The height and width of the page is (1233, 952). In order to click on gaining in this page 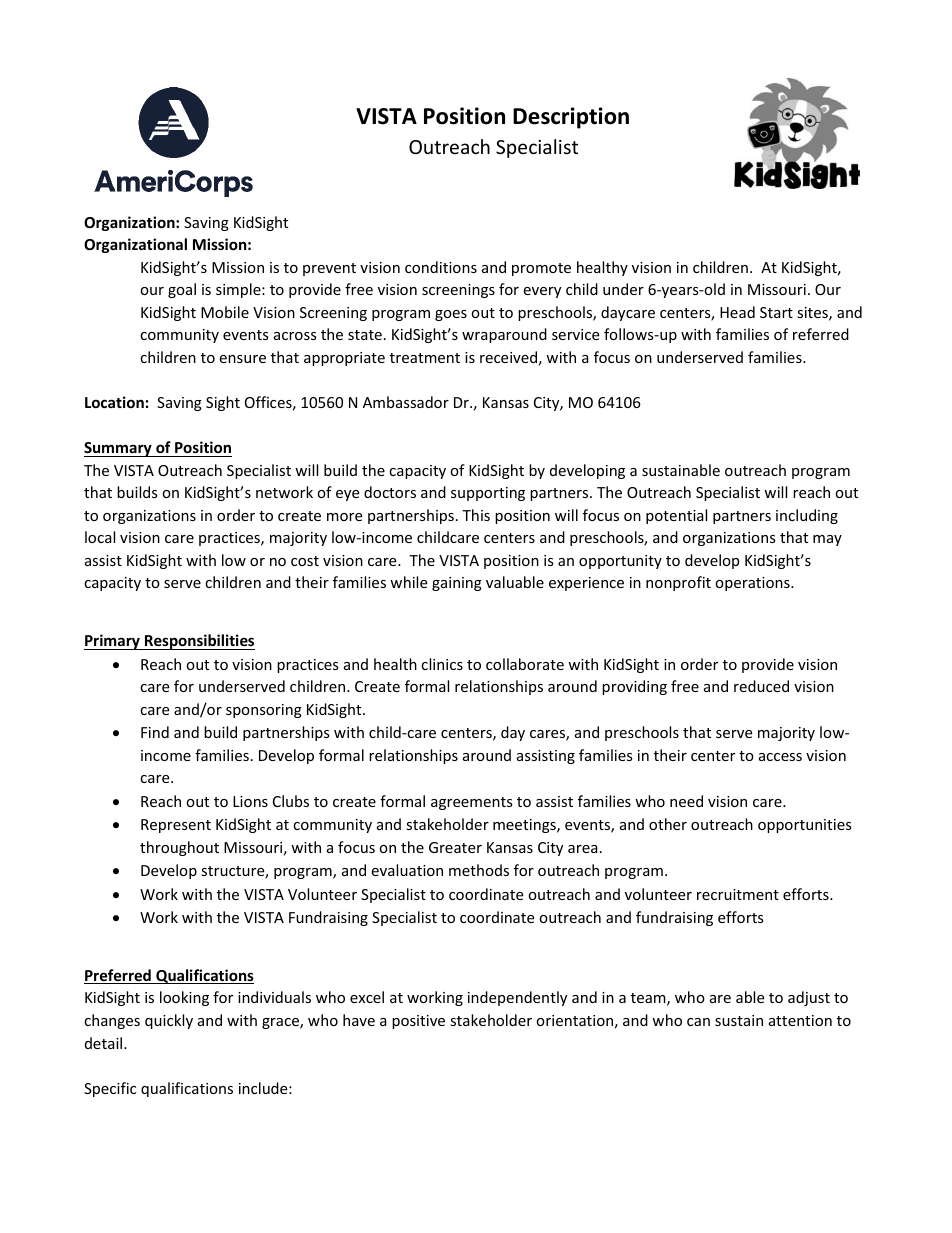, I will do `click(457, 584)`.
